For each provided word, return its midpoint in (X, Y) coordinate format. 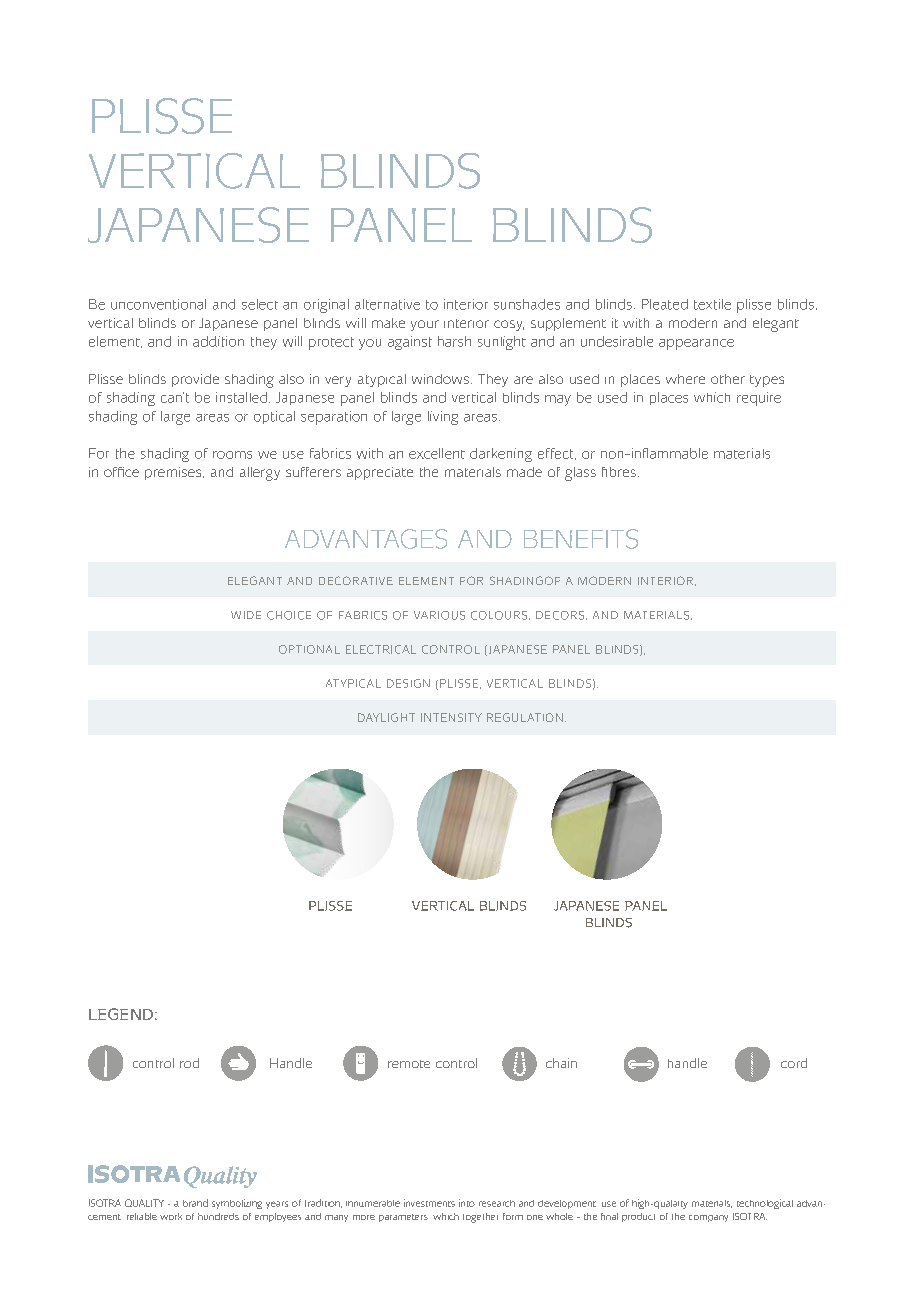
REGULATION (525, 717)
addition (218, 341)
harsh (454, 341)
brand (195, 1203)
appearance (696, 344)
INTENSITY (451, 717)
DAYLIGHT (386, 717)
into (467, 1203)
